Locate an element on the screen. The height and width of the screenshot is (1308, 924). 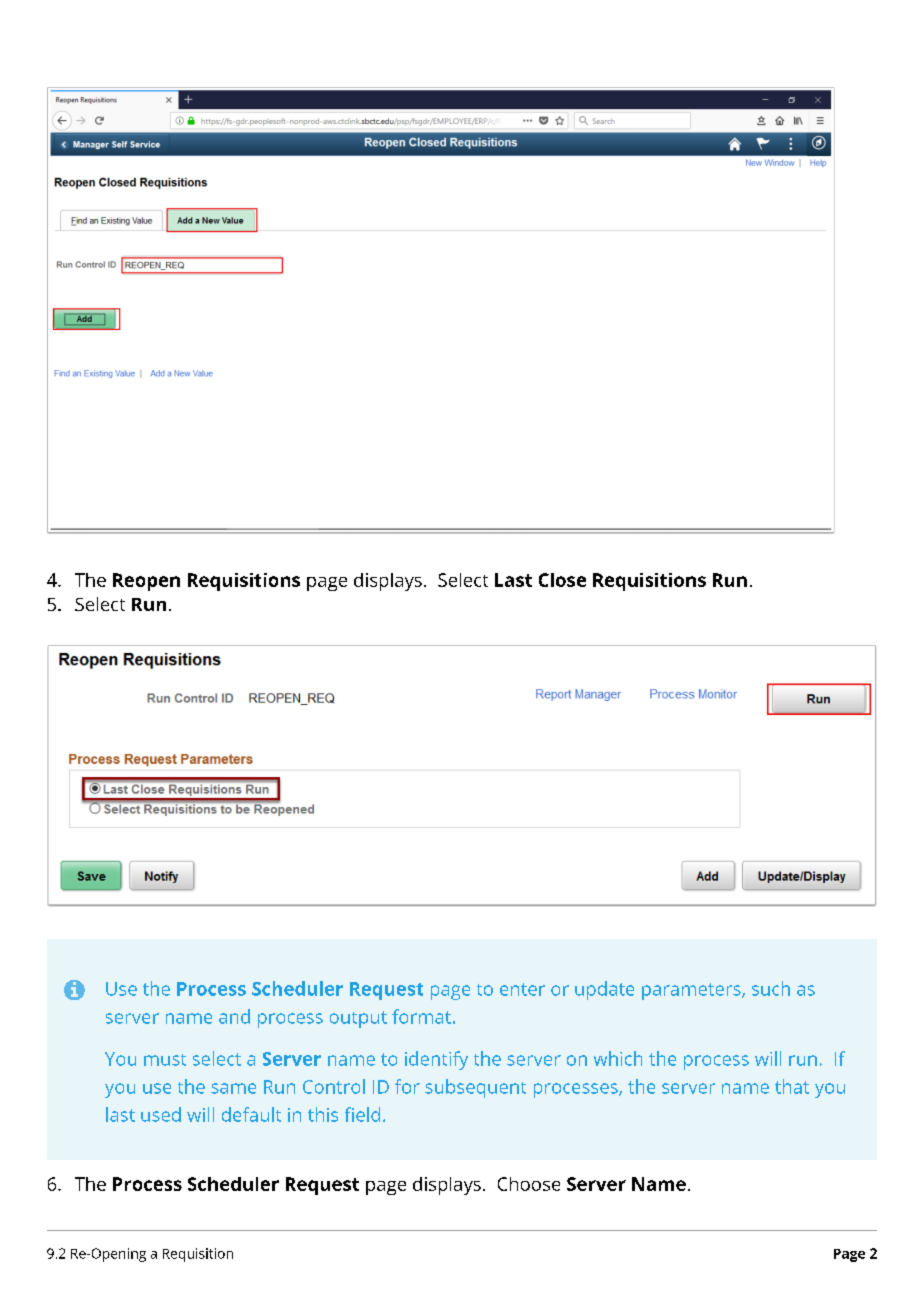
Close is located at coordinates (562, 580).
